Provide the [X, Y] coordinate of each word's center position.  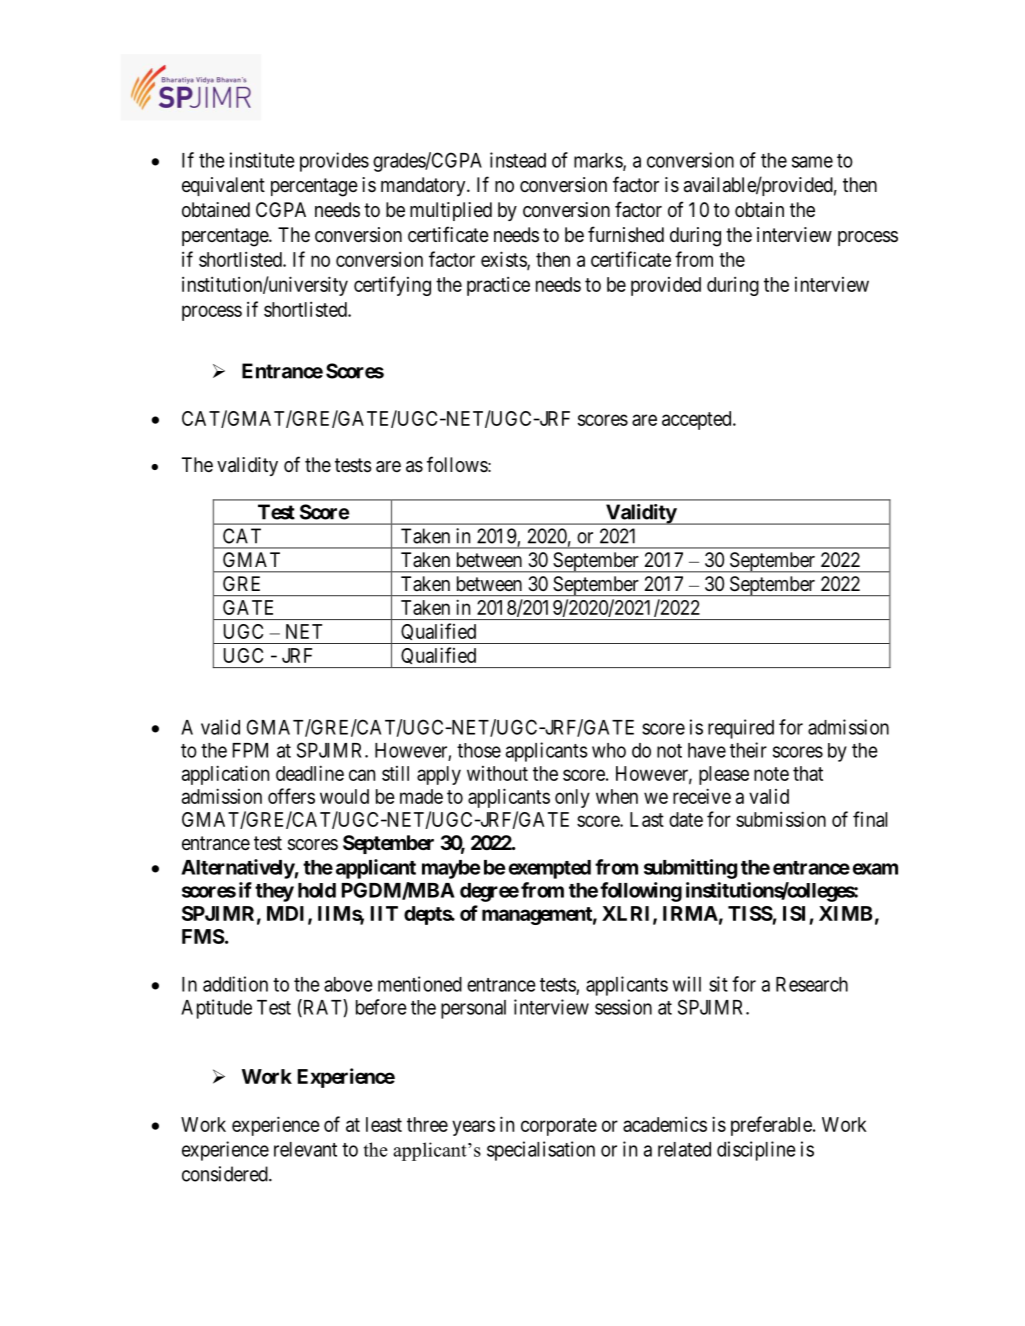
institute [262, 160]
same [812, 162]
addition [235, 984]
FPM [250, 750]
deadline [310, 773]
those [479, 750]
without [497, 773]
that [808, 773]
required [741, 729]
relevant [305, 1149]
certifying [392, 286]
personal [473, 1009]
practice [498, 286]
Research [812, 984]
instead [518, 160]
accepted [698, 420]
